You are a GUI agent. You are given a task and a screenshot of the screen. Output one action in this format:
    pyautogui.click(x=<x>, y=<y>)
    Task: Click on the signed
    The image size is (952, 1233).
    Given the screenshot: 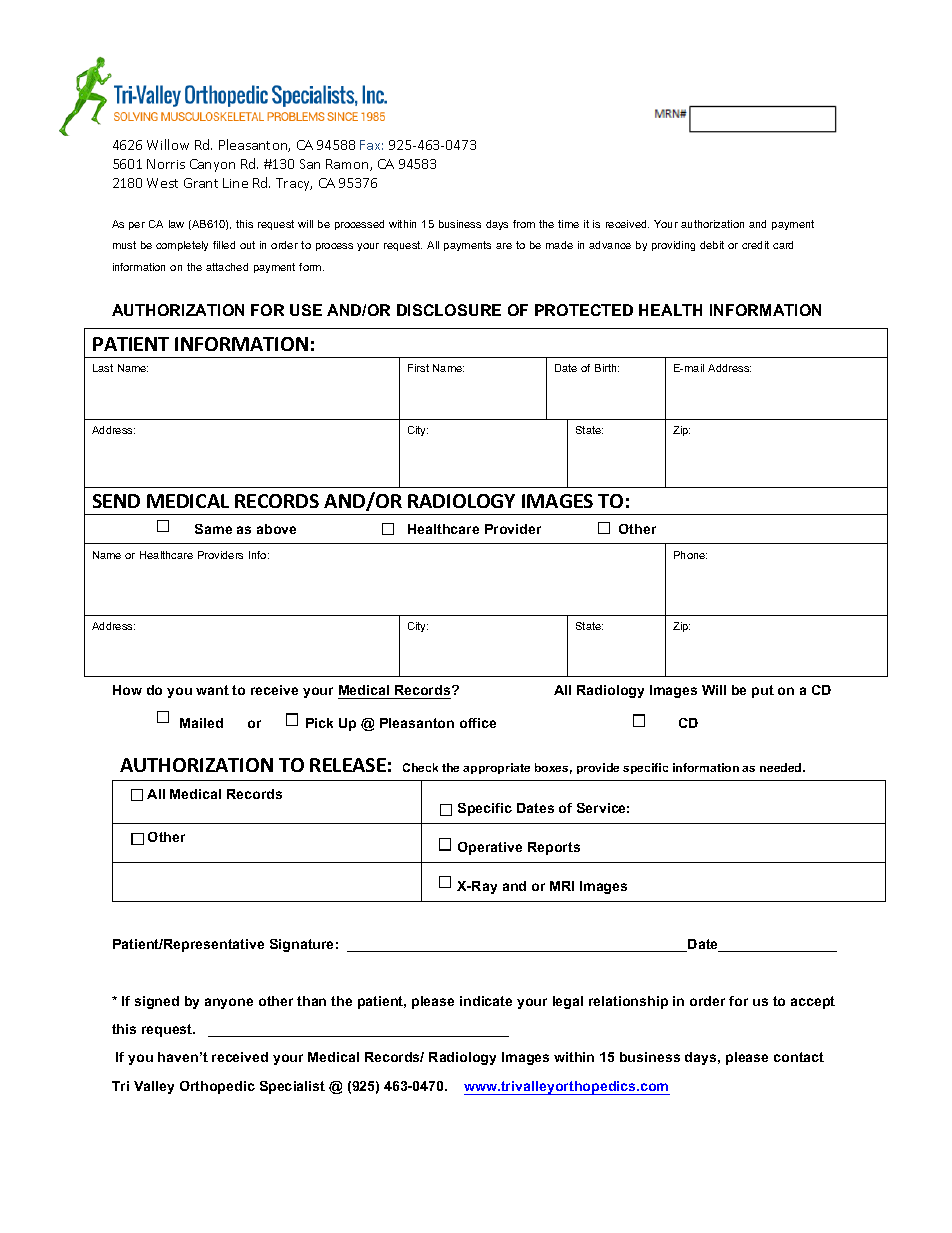 What is the action you would take?
    pyautogui.click(x=157, y=1002)
